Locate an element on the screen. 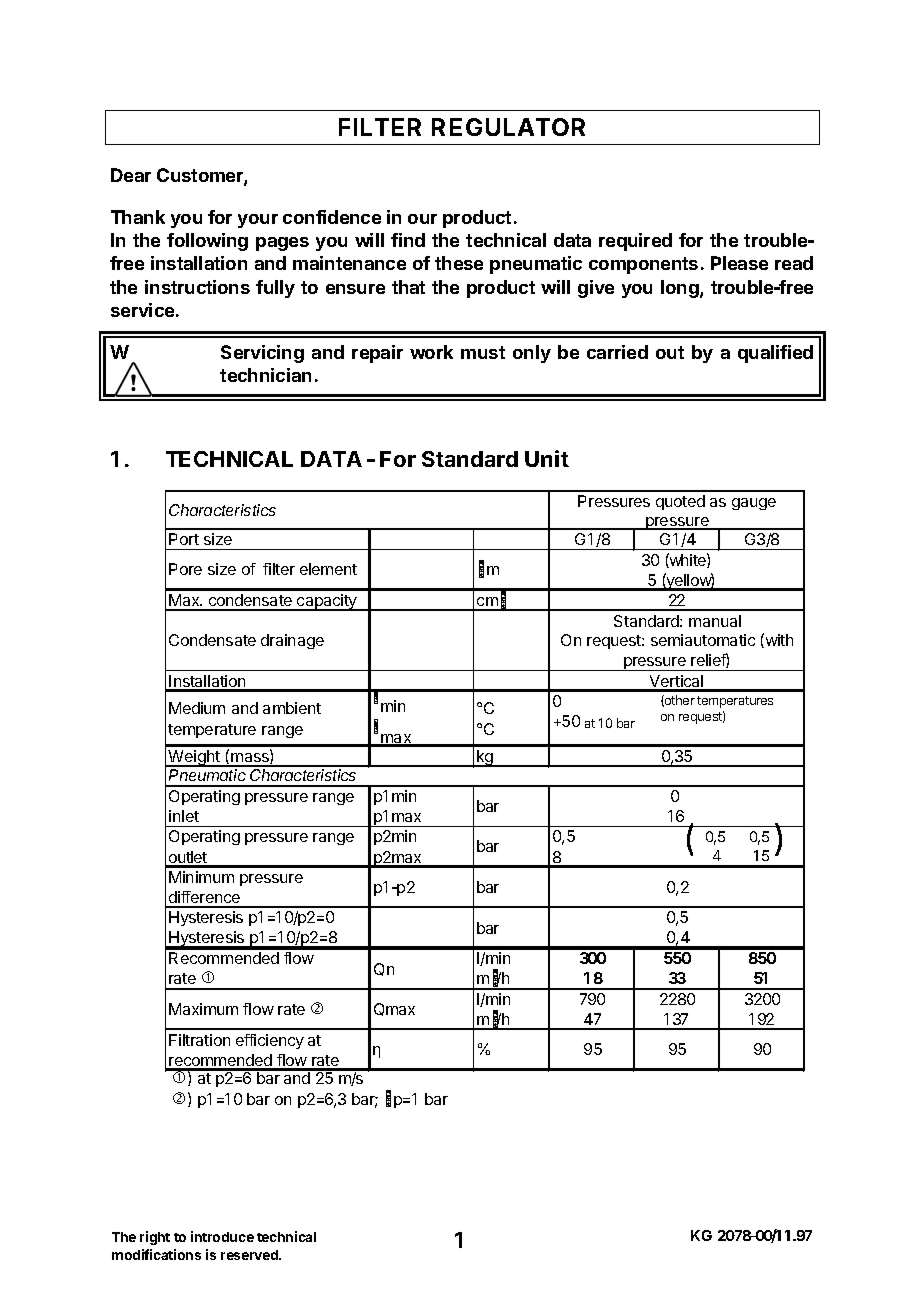  introduce is located at coordinates (222, 1236).
